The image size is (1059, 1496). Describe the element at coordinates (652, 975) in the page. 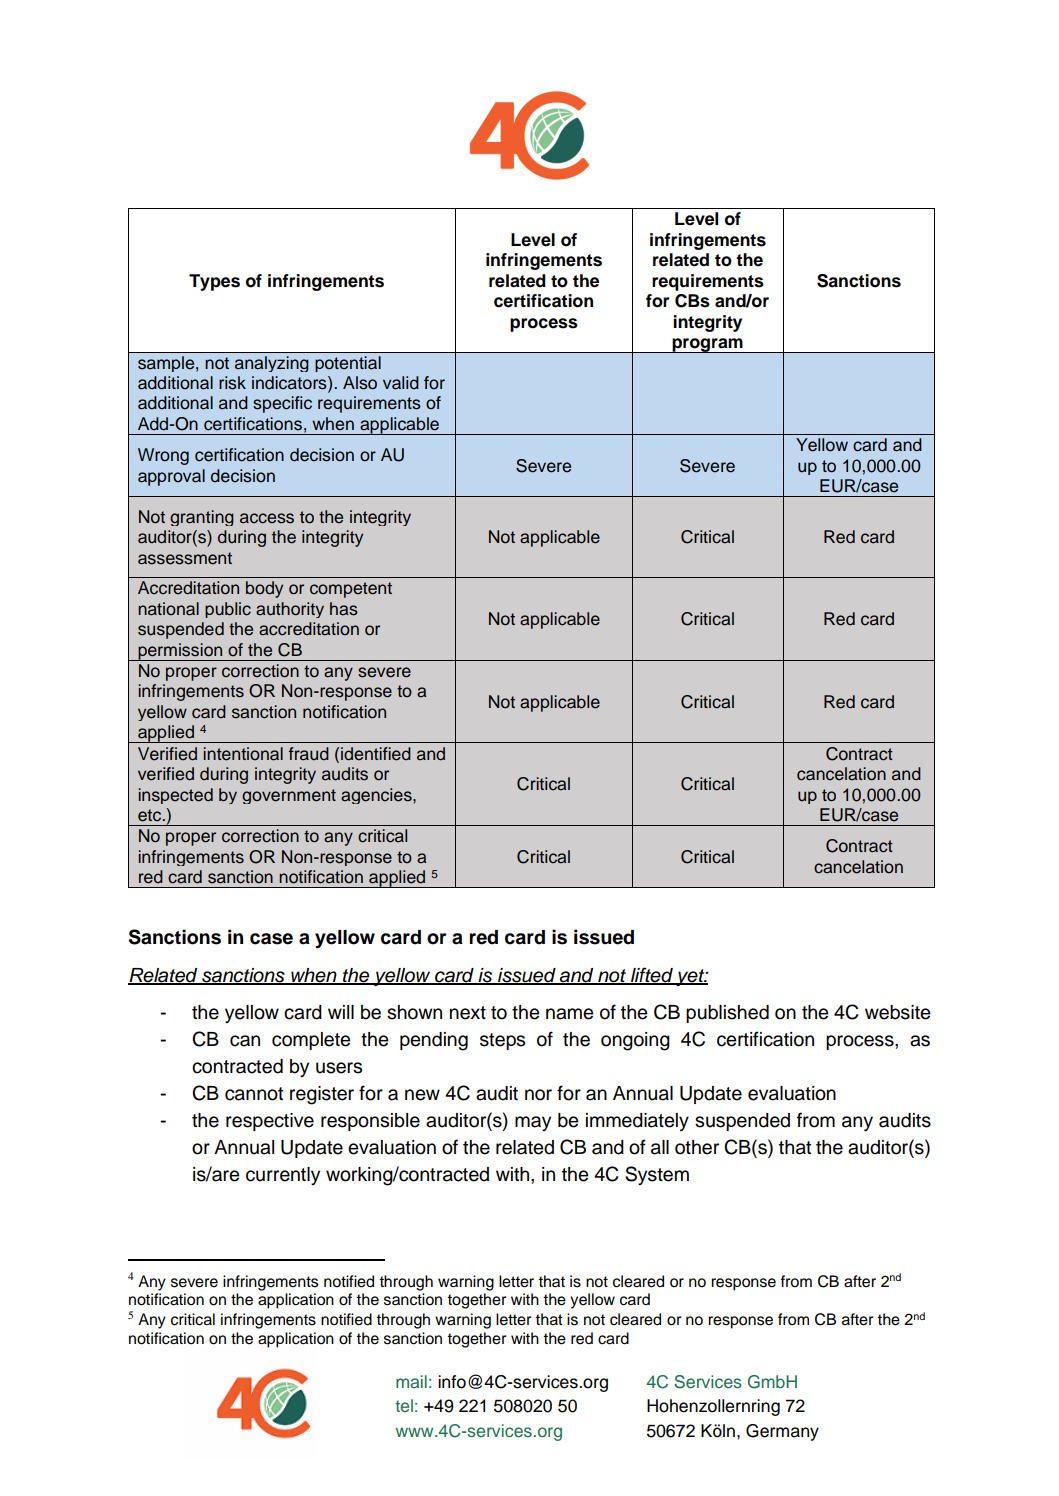

I see `lifted` at that location.
